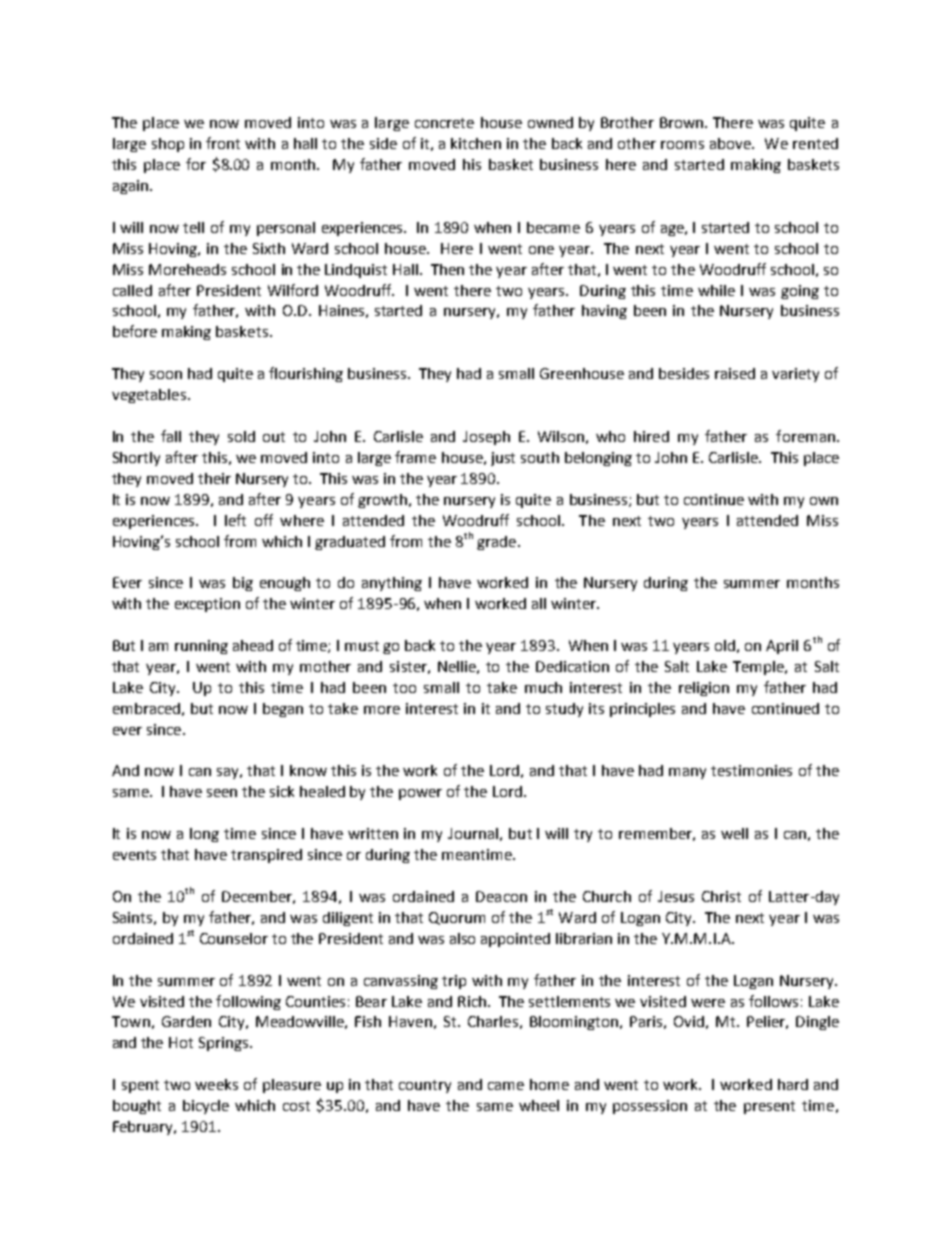 This screenshot has height=1233, width=952. Describe the element at coordinates (805, 436) in the screenshot. I see `foreman` at that location.
